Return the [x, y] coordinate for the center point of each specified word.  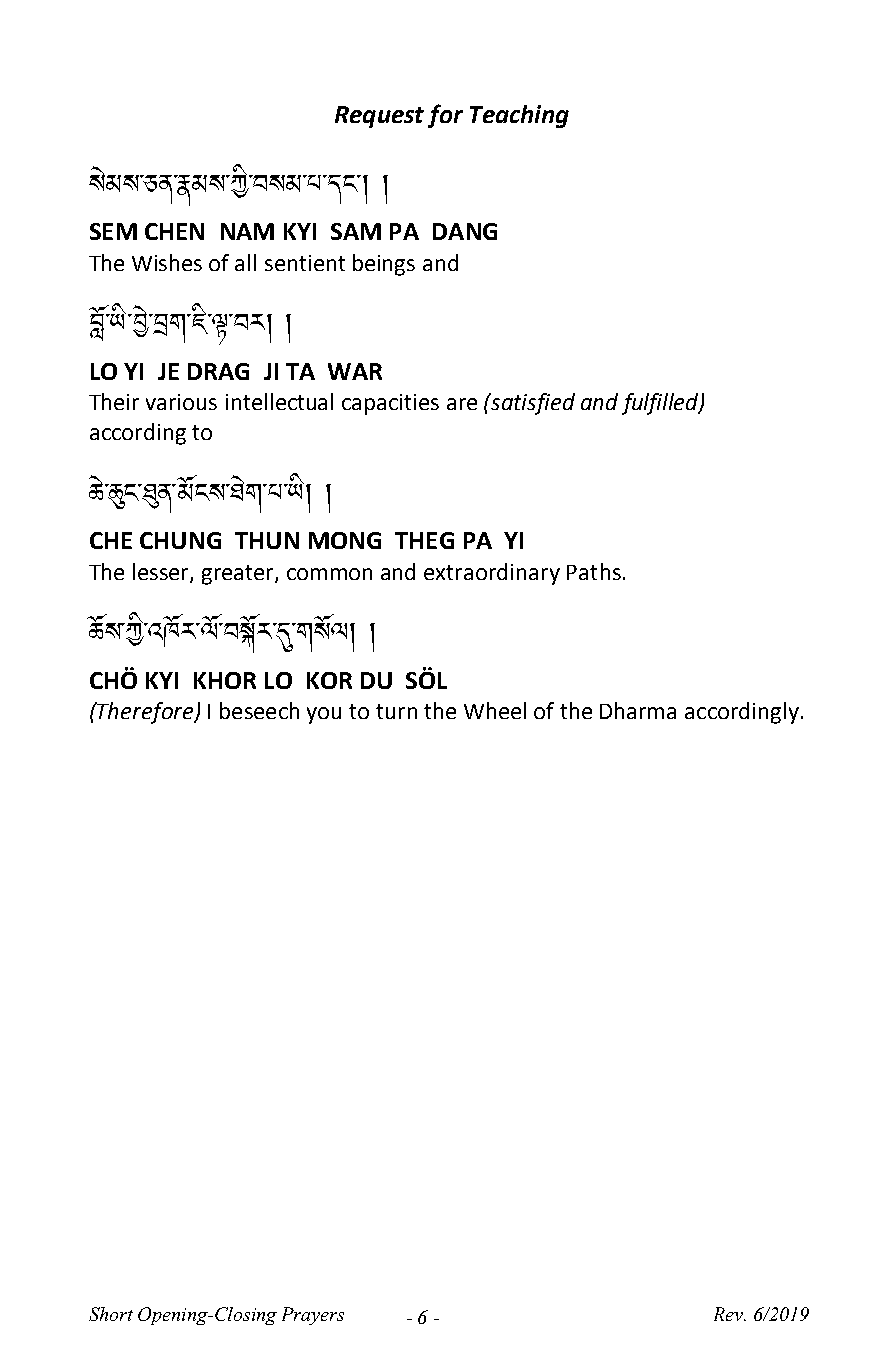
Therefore [145, 713]
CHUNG [180, 540]
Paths [594, 571]
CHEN [174, 231]
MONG [345, 540]
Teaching [519, 116]
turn [396, 711]
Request [379, 117]
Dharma [638, 710]
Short [111, 1314]
